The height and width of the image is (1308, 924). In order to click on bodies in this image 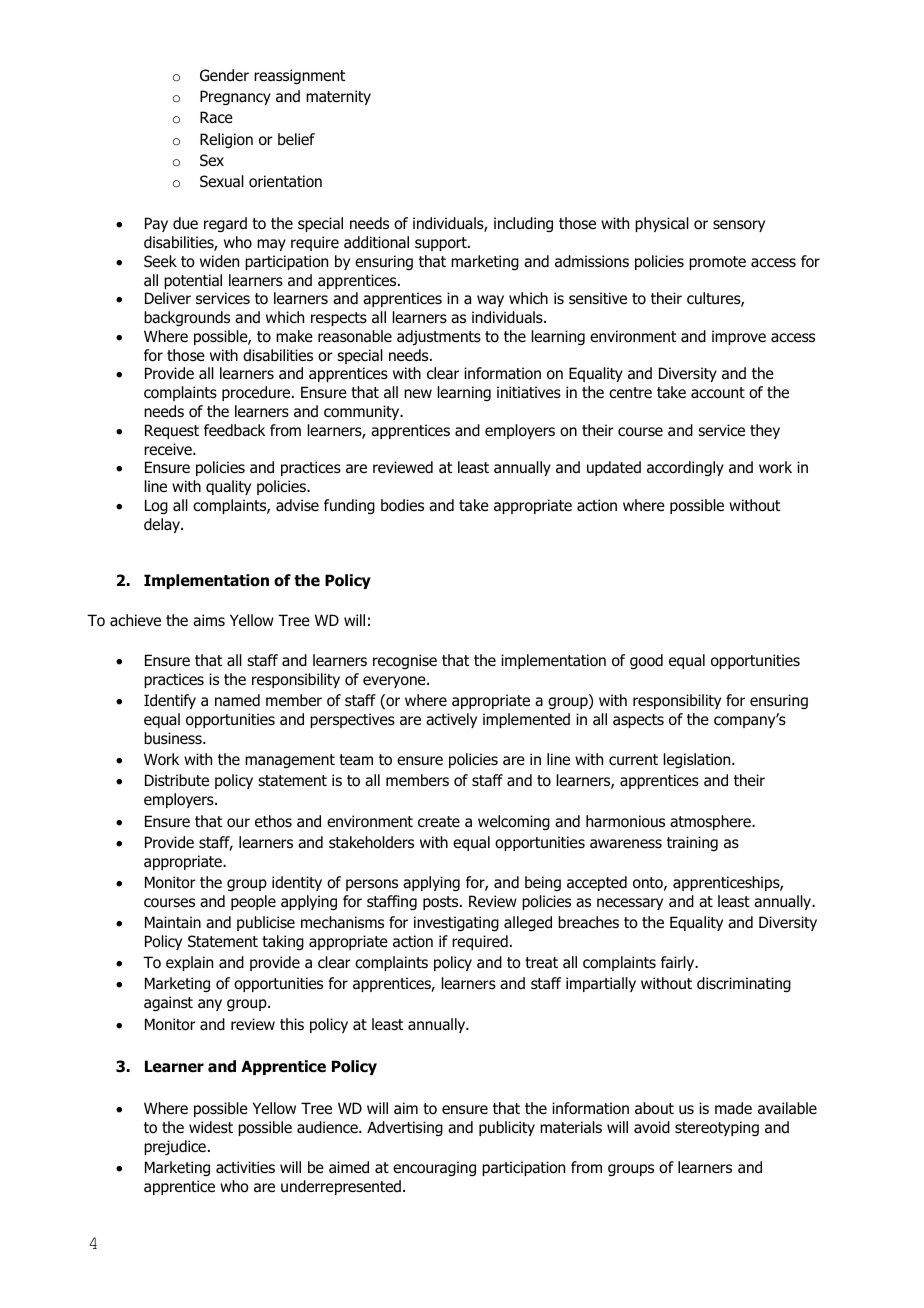, I will do `click(402, 505)`.
